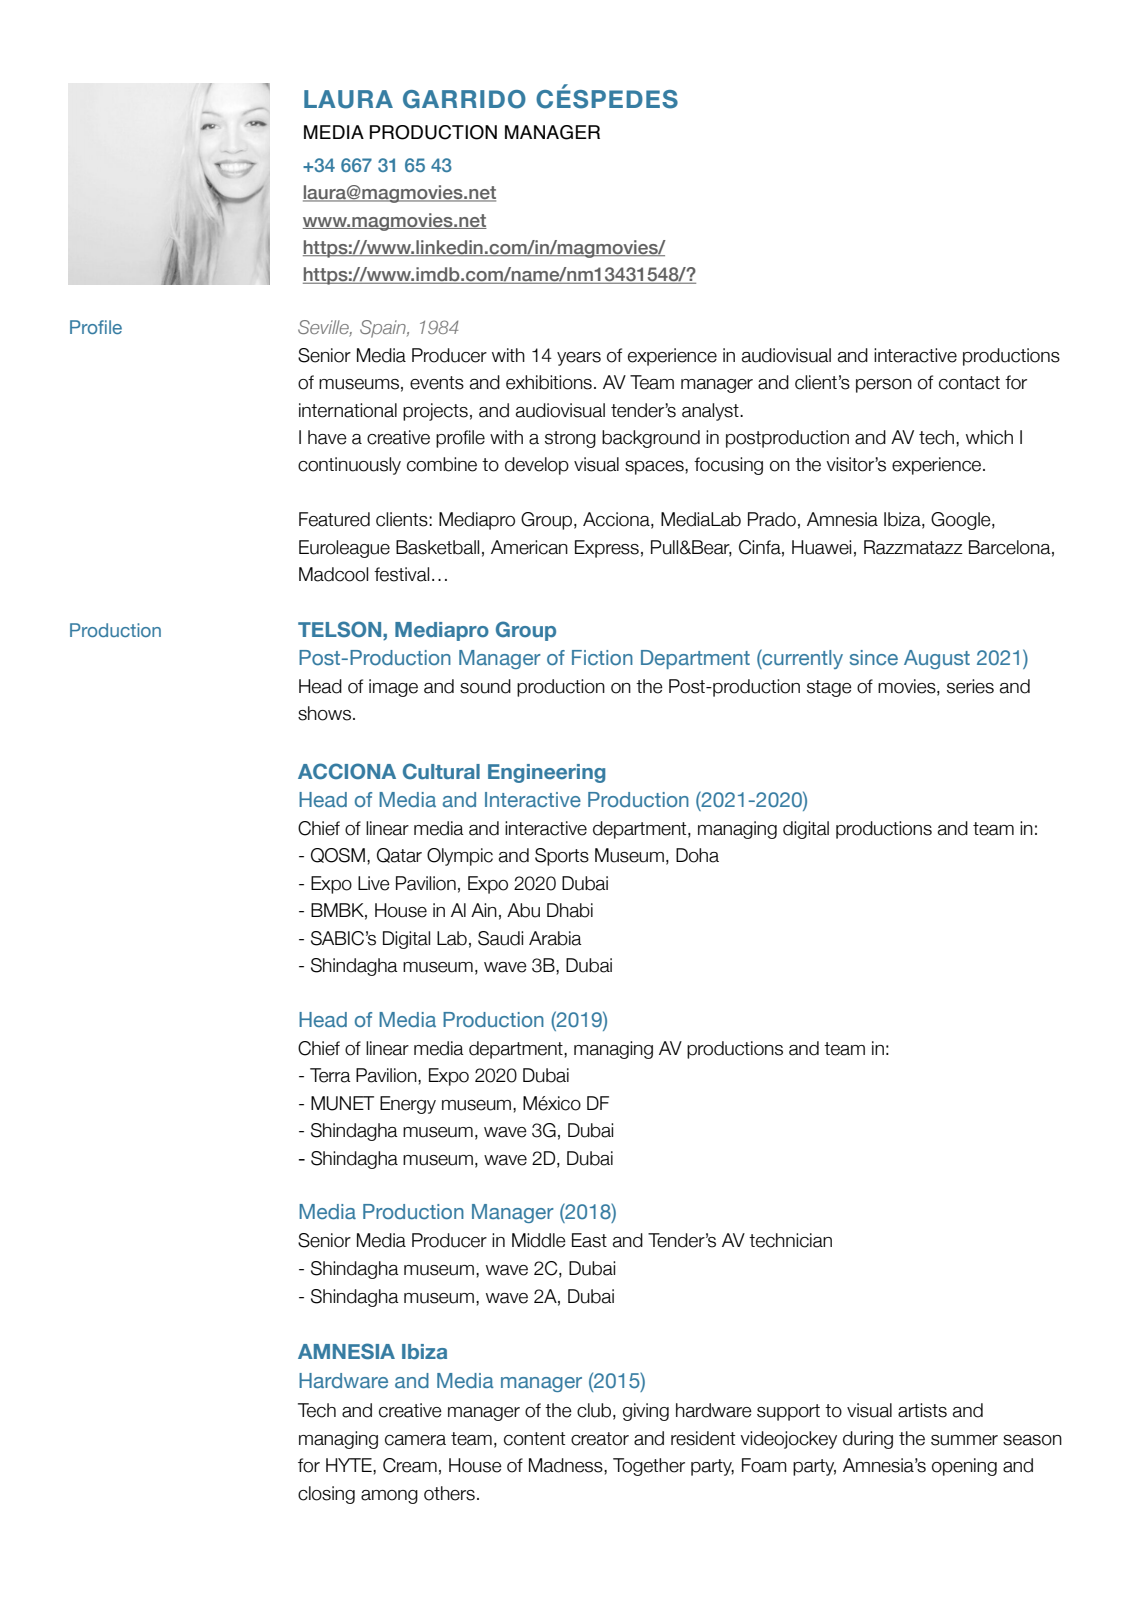 The height and width of the image is (1609, 1137). What do you see at coordinates (922, 1410) in the image?
I see `artists` at bounding box center [922, 1410].
